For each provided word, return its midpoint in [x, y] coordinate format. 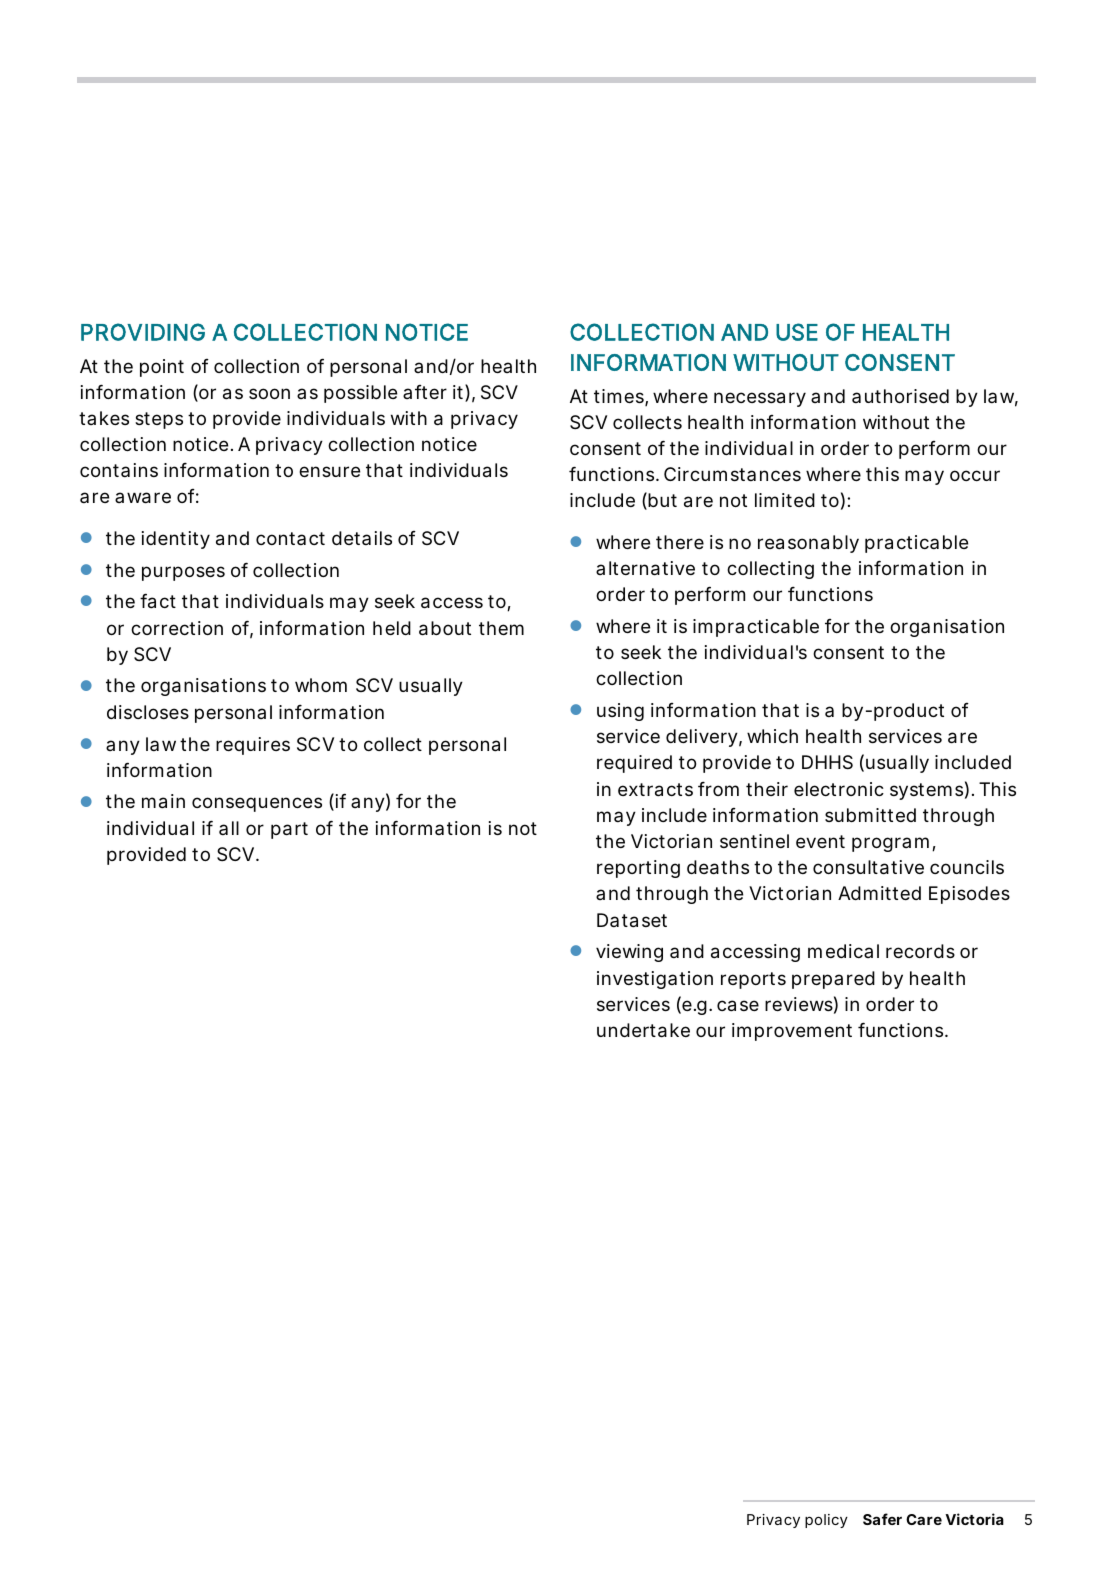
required [634, 764]
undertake [643, 1030]
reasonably [808, 544]
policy [826, 1521]
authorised [900, 396]
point [162, 368]
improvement [792, 1032]
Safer [882, 1519]
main [163, 801]
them [501, 628]
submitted [870, 815]
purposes [183, 573]
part [289, 830]
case [738, 1006]
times [620, 397]
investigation [655, 980]
